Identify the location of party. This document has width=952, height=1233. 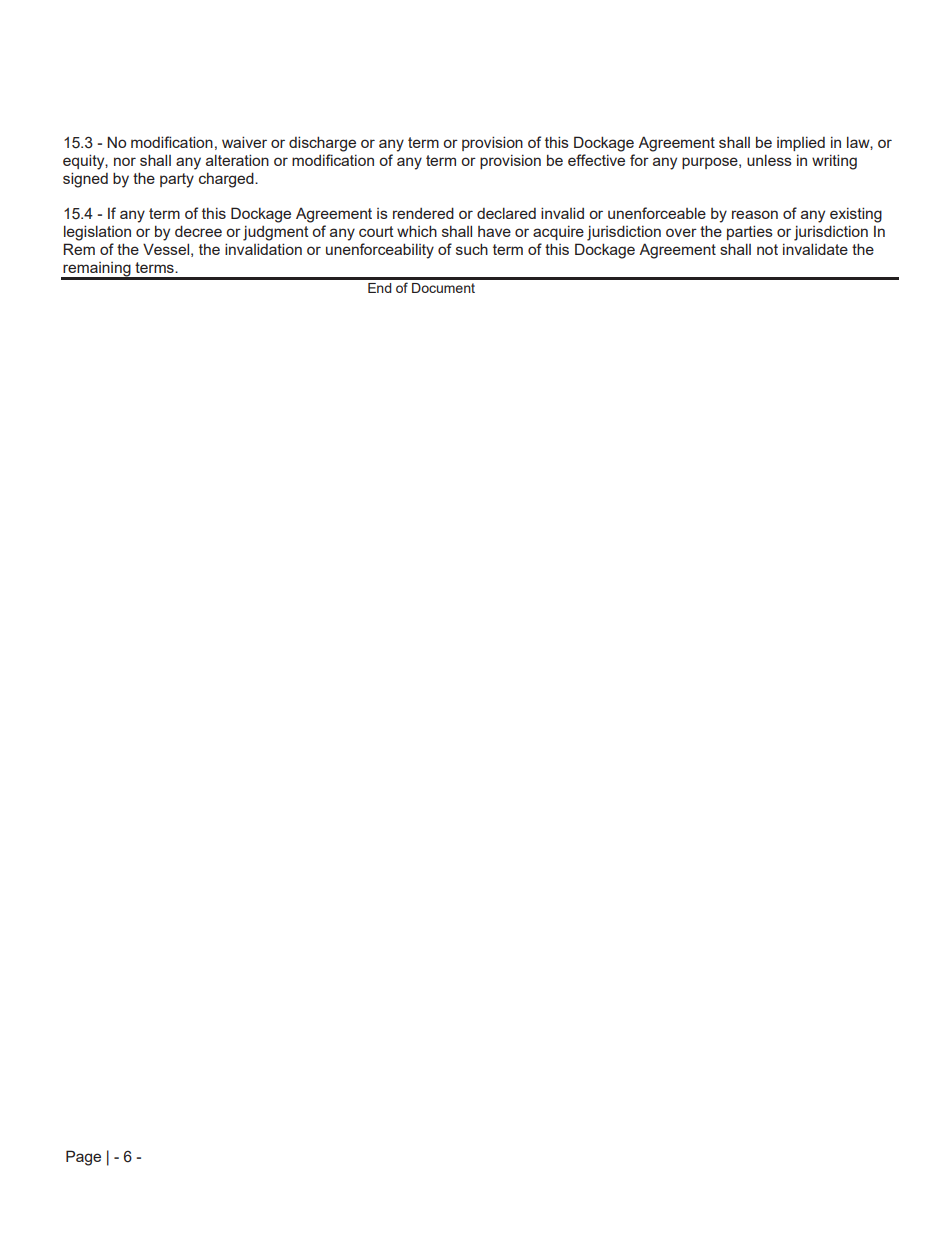
(177, 180).
